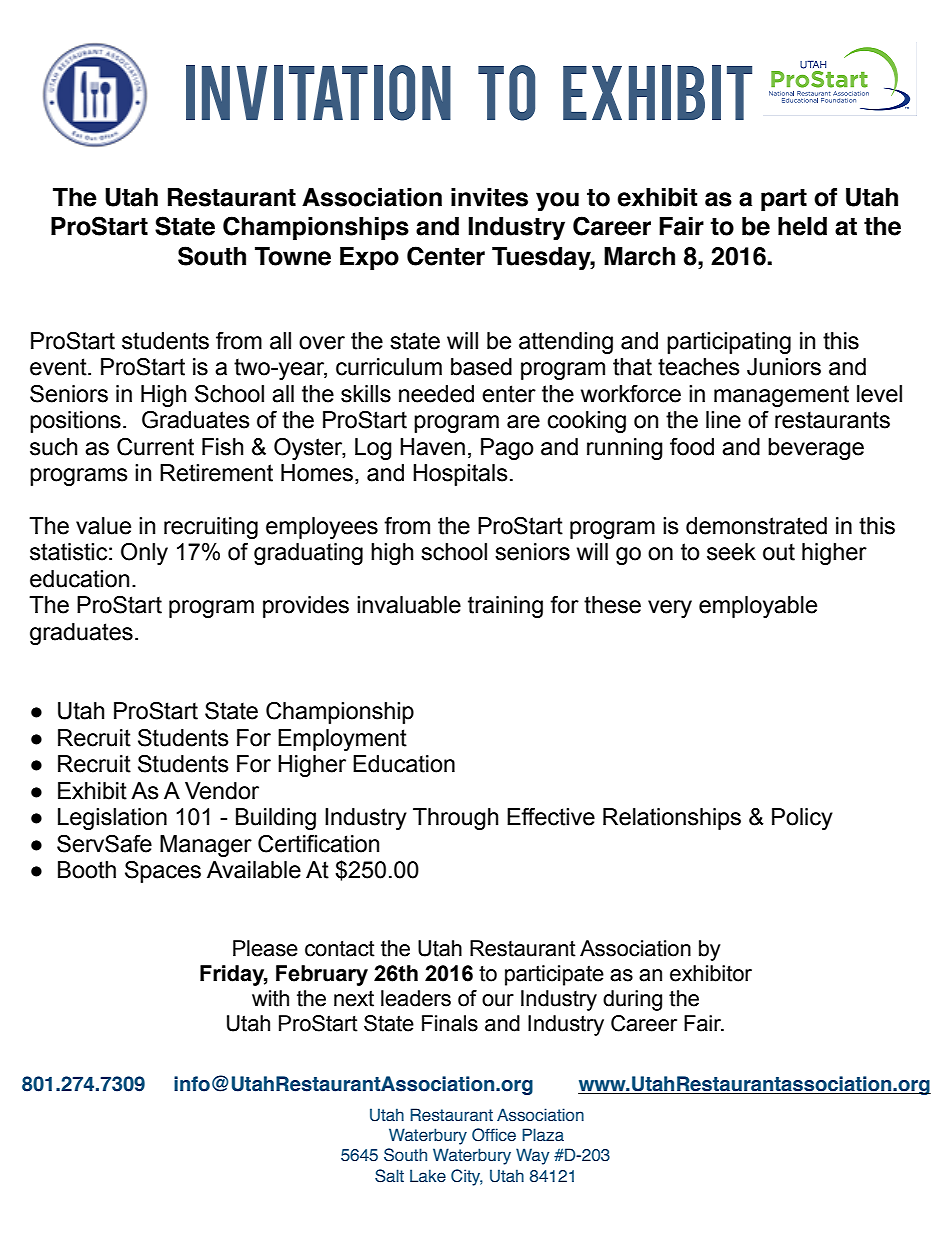  I want to click on invites, so click(489, 197).
